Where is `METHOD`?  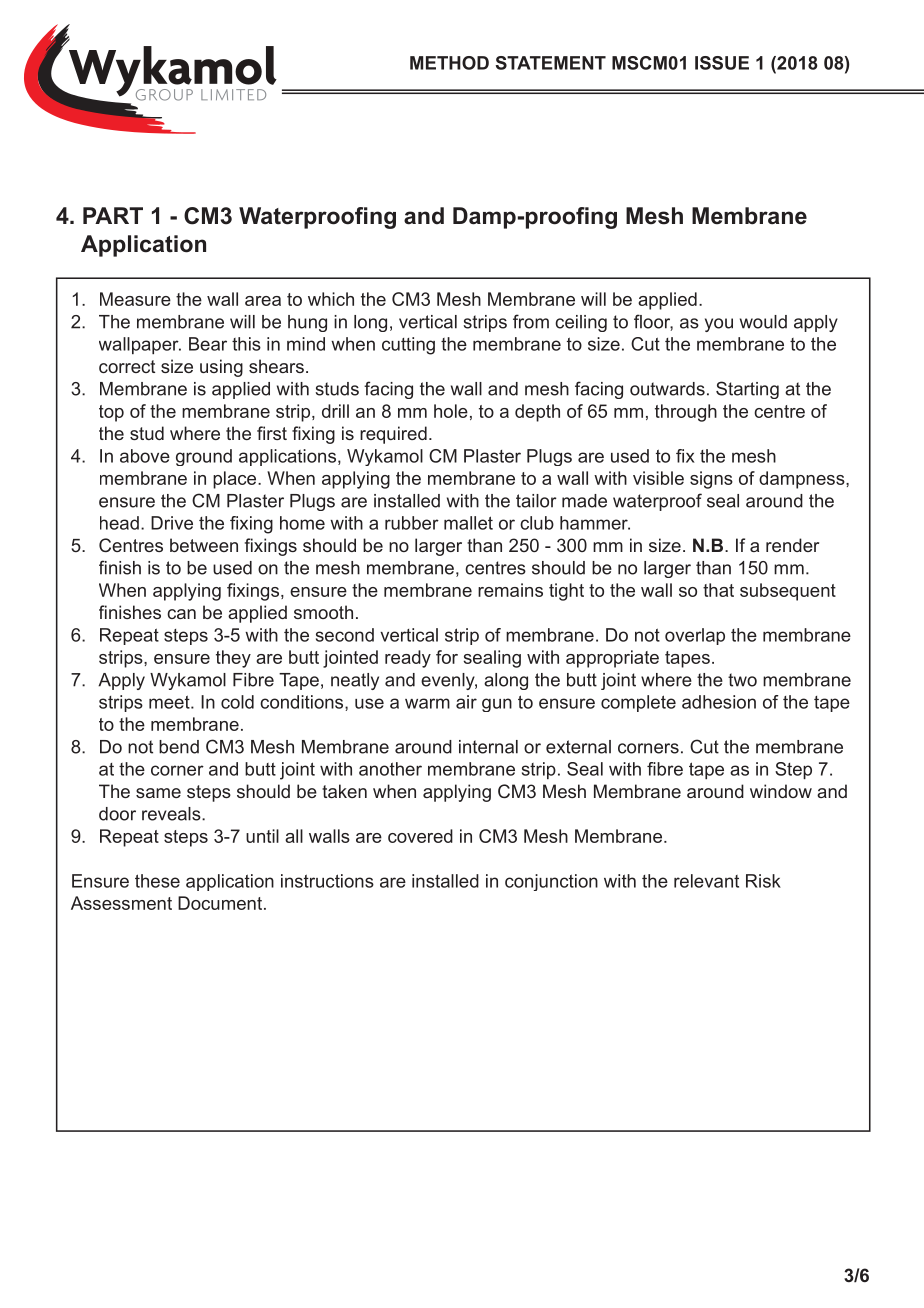
METHOD is located at coordinates (449, 63).
